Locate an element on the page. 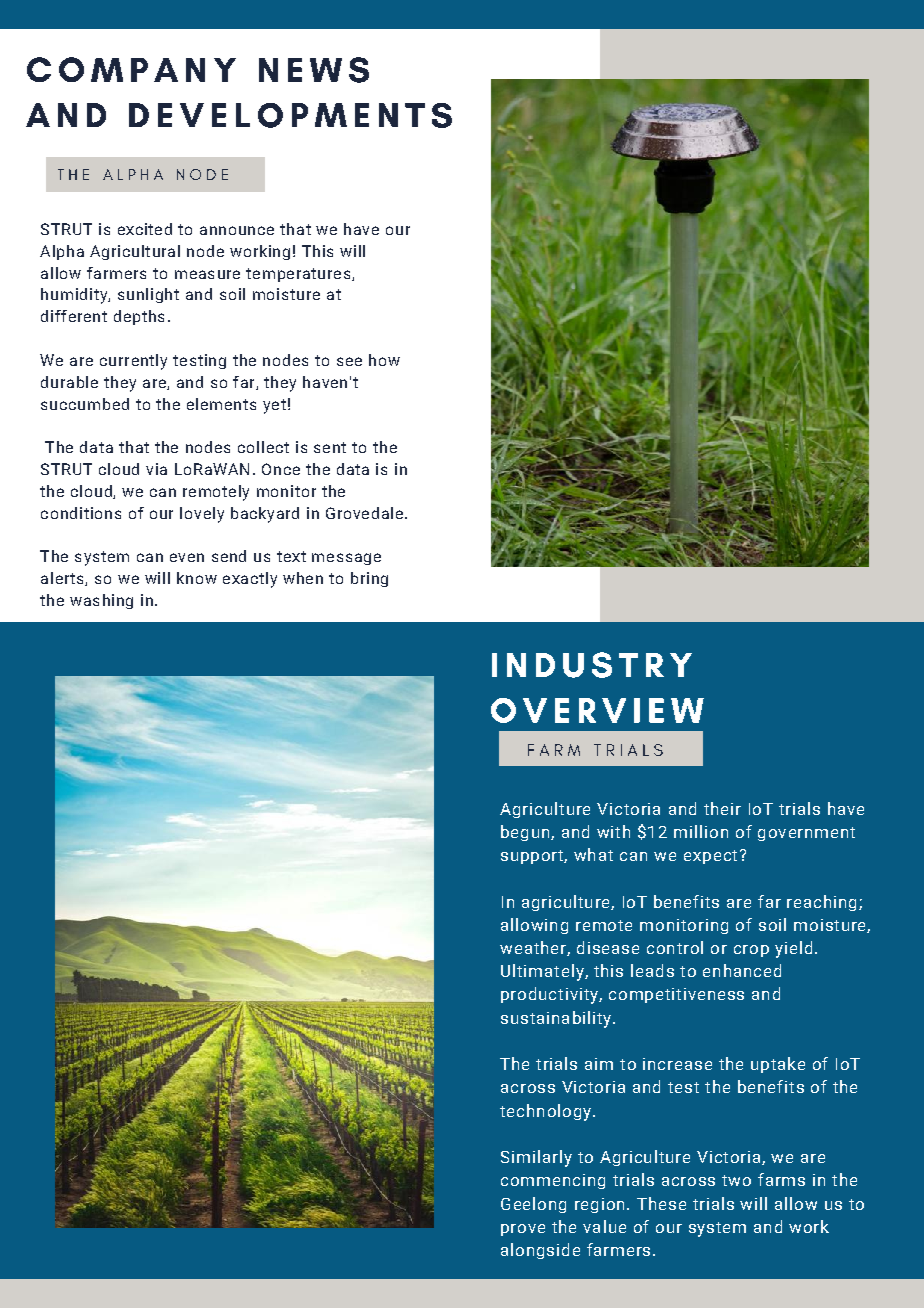  prove is located at coordinates (523, 1230).
